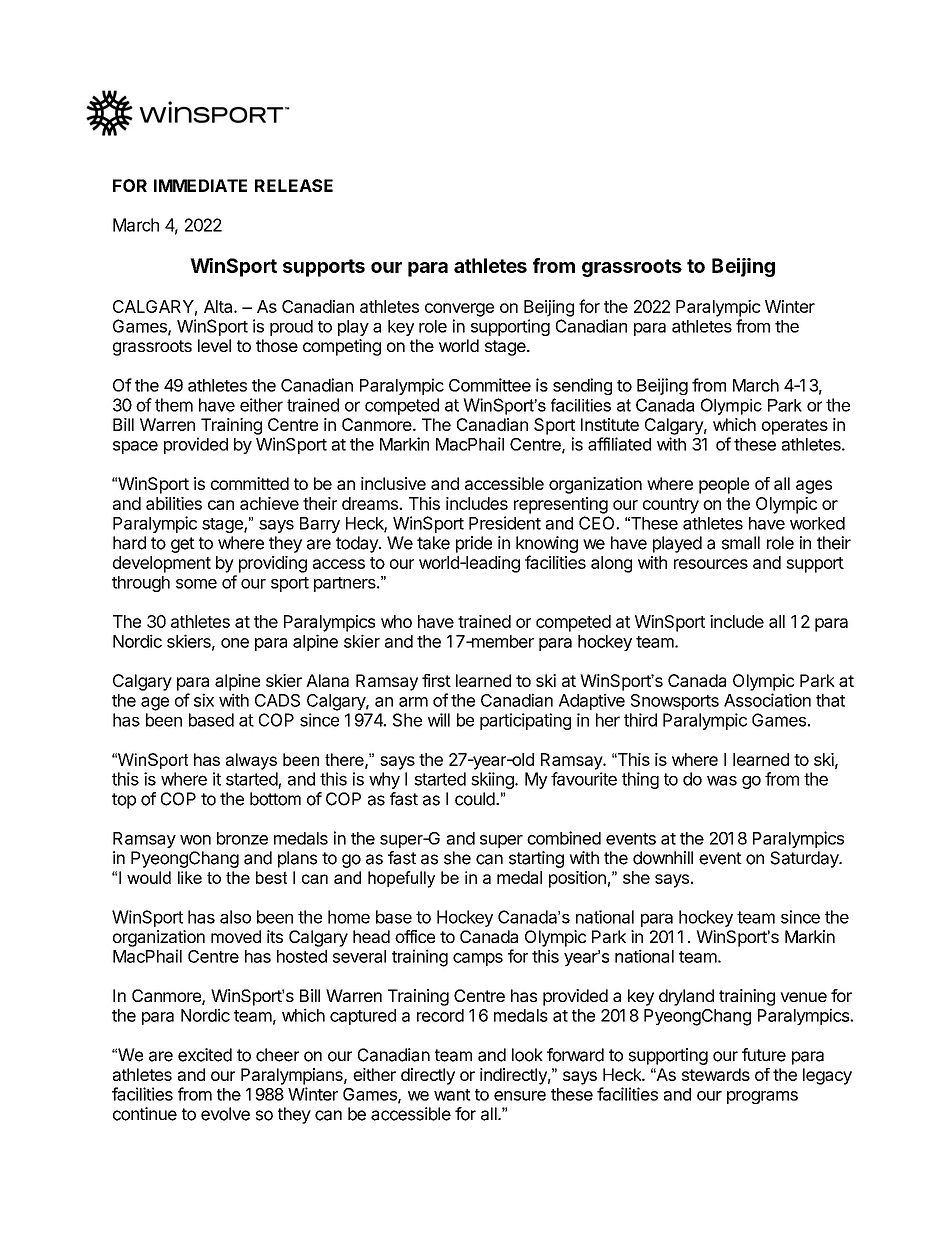 The width and height of the document is (952, 1233). Describe the element at coordinates (459, 310) in the document. I see `converge` at that location.
